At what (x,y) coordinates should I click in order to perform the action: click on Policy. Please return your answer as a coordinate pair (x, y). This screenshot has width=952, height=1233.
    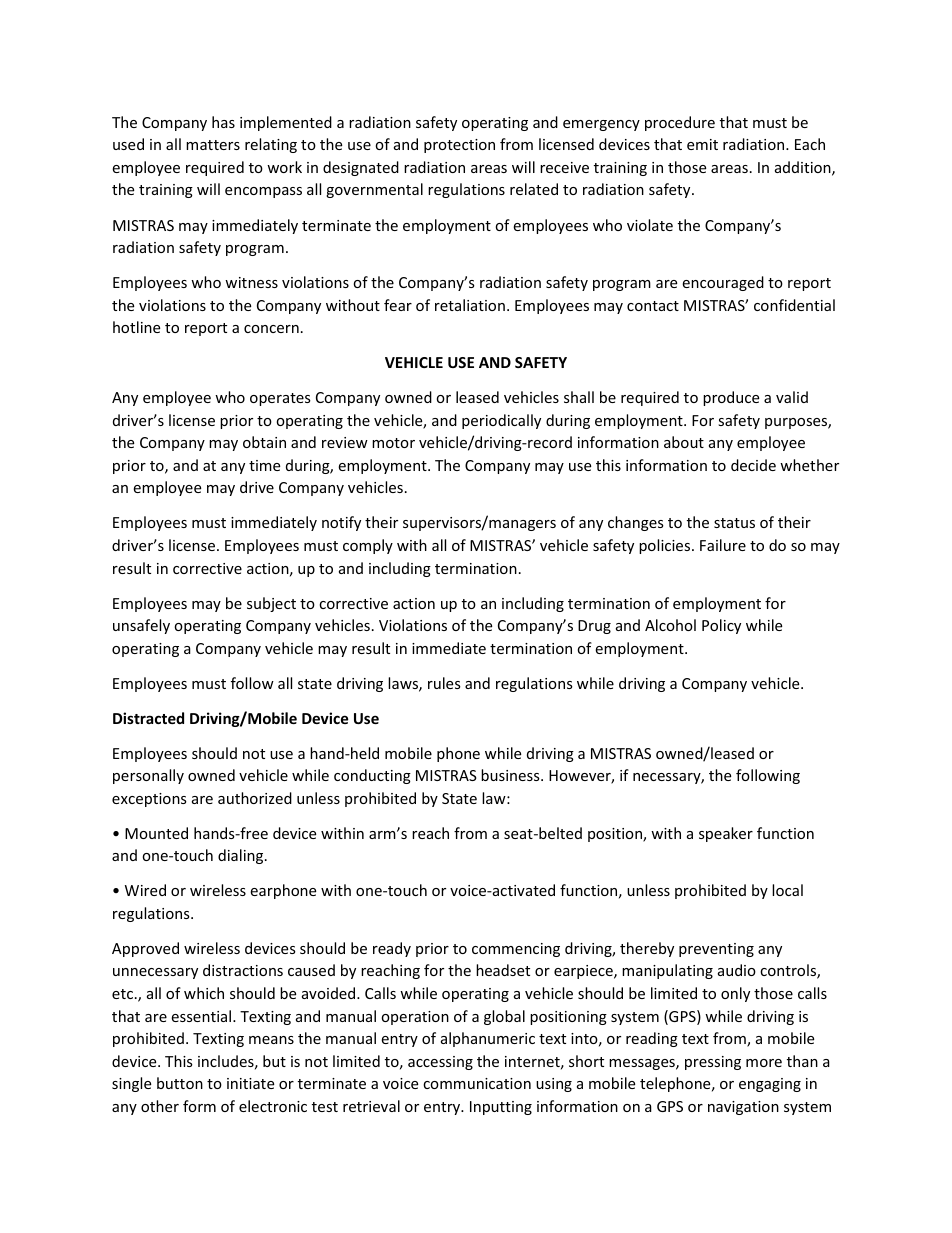
    Looking at the image, I should click on (721, 626).
